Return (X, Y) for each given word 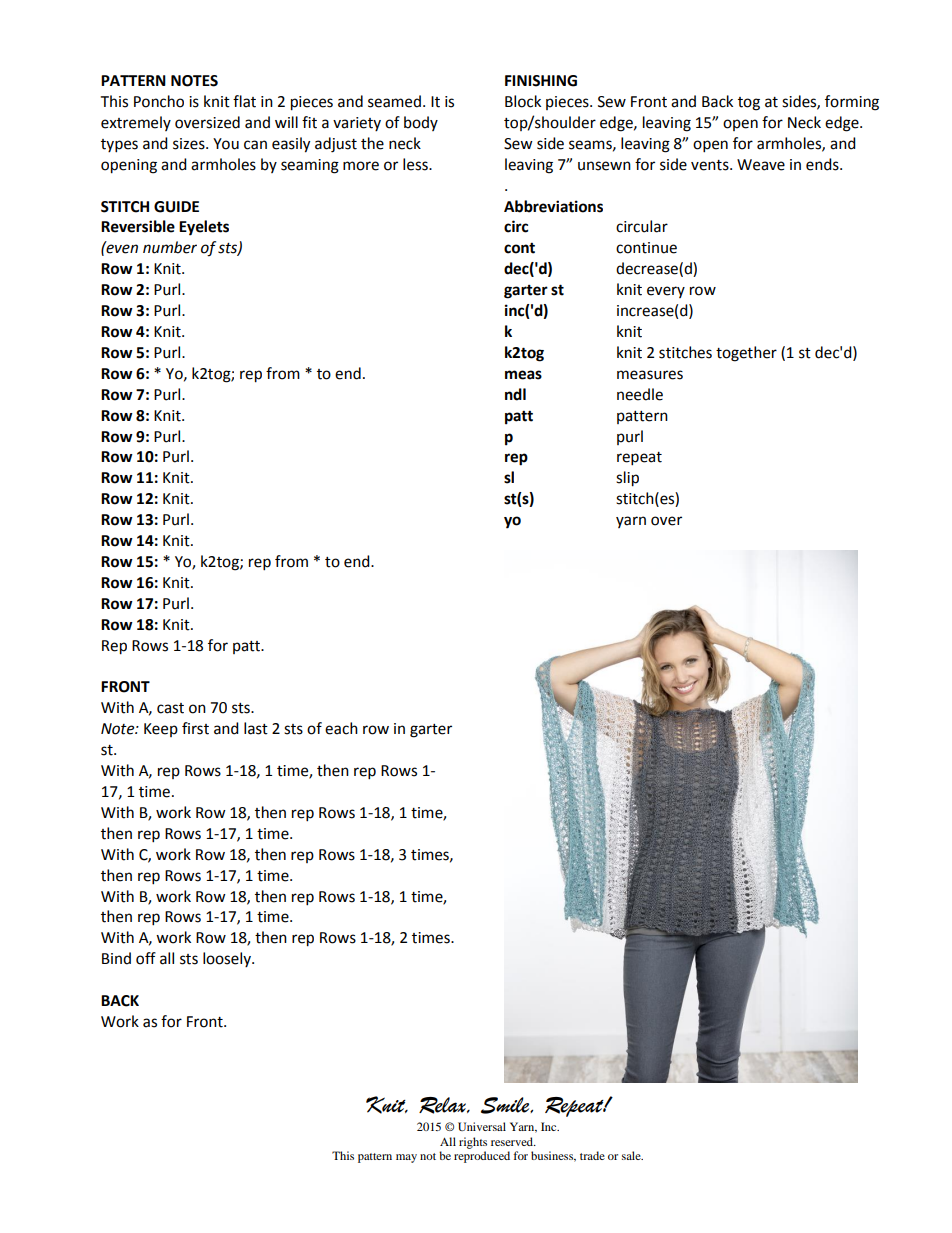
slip (627, 479)
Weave (761, 165)
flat (244, 101)
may (406, 1158)
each (341, 728)
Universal (482, 1126)
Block (523, 101)
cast (170, 708)
